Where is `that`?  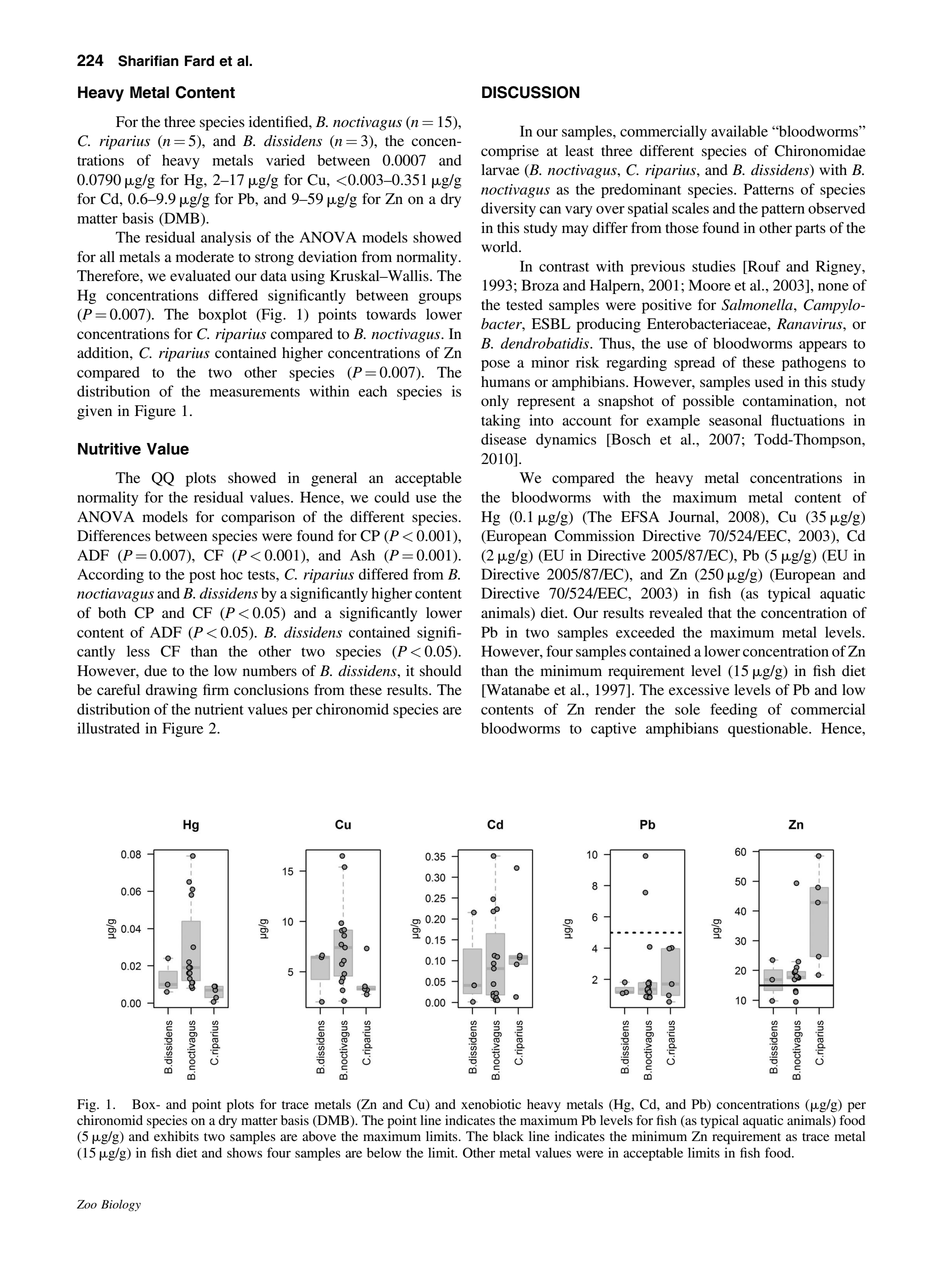
that is located at coordinates (720, 612).
